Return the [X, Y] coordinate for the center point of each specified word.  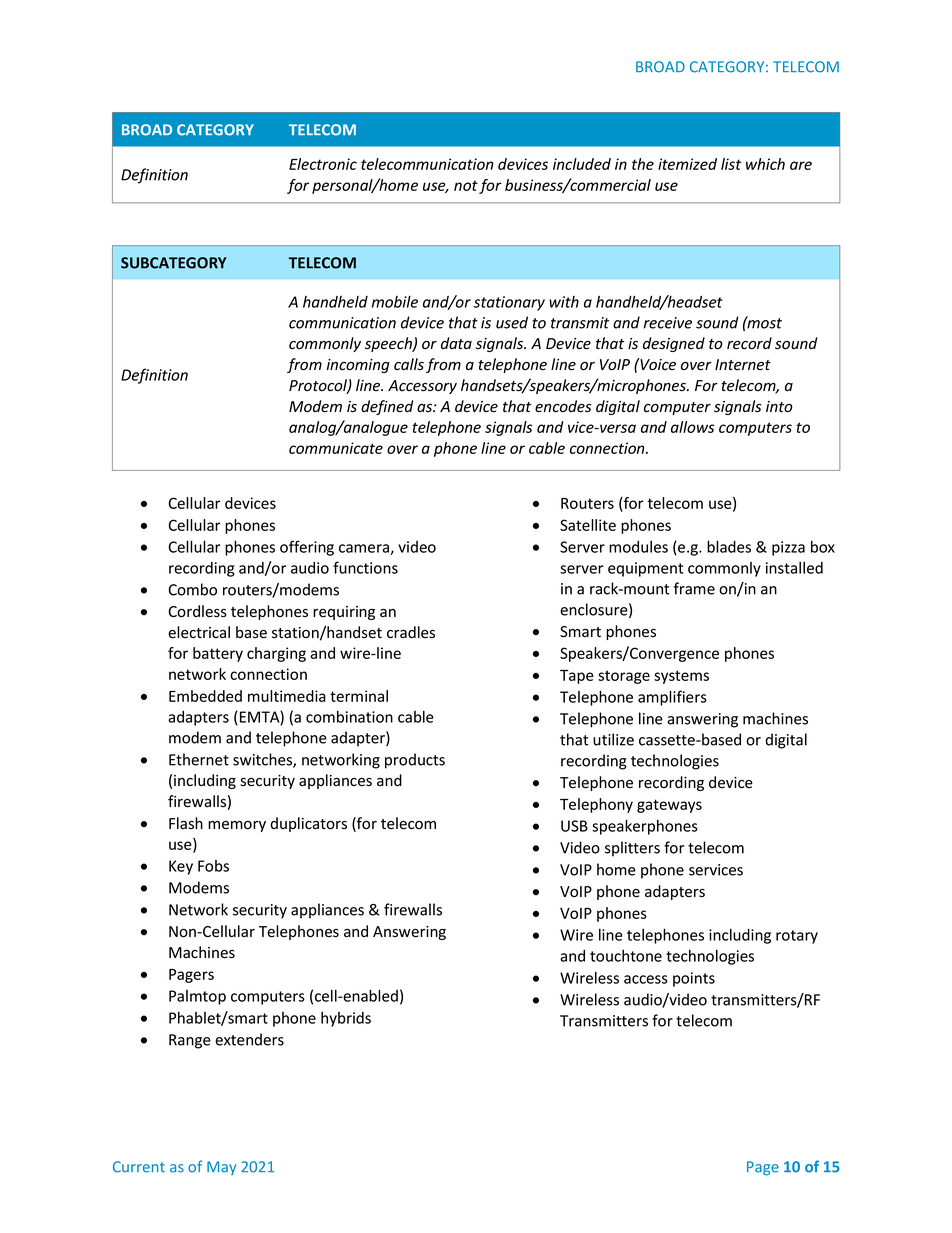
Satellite [588, 525]
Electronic [323, 164]
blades [729, 546]
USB [574, 826]
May [221, 1168]
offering [307, 548]
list [731, 164]
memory [237, 826]
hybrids [346, 1019]
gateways [669, 806]
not [466, 185]
